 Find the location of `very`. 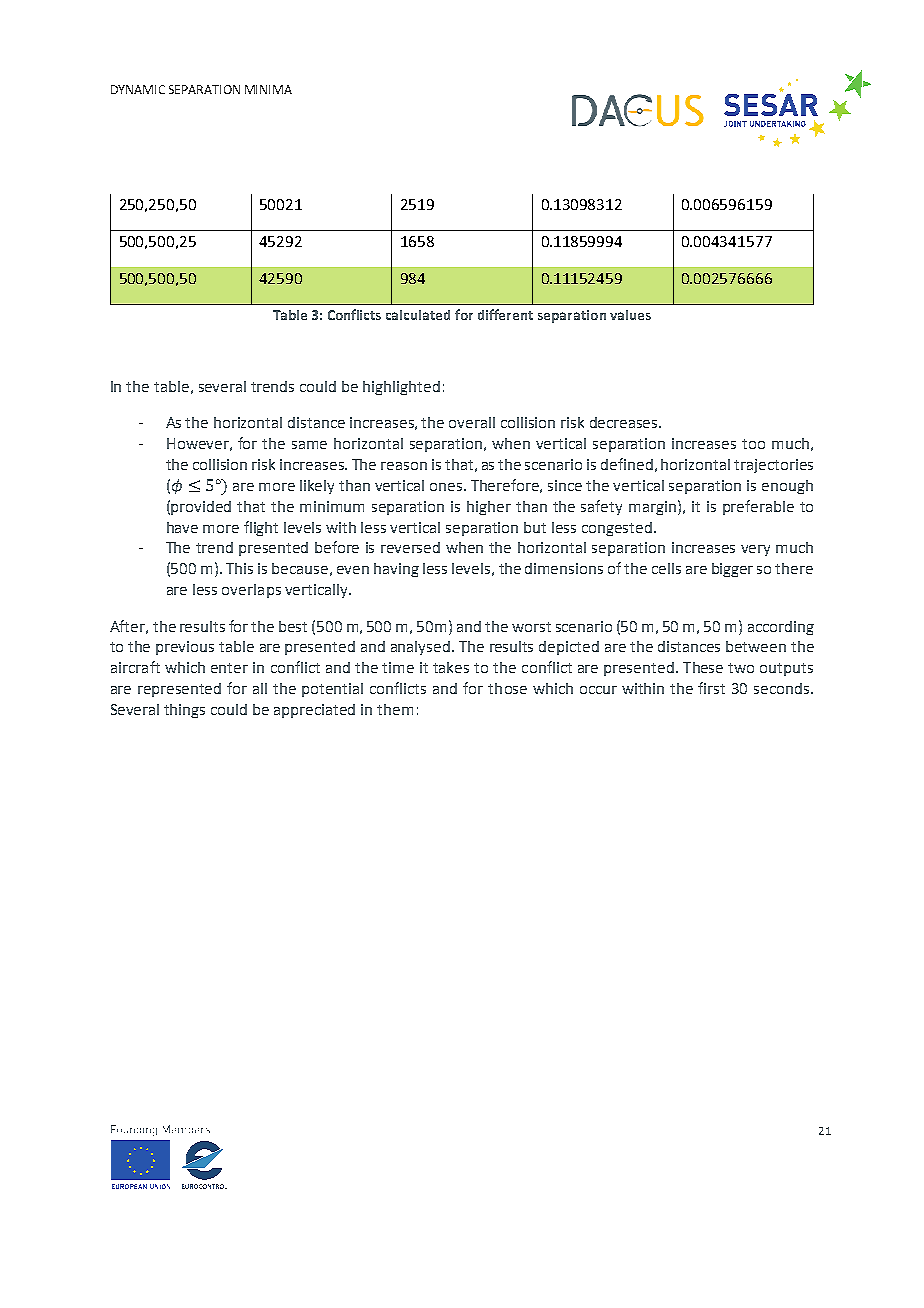

very is located at coordinates (755, 550).
